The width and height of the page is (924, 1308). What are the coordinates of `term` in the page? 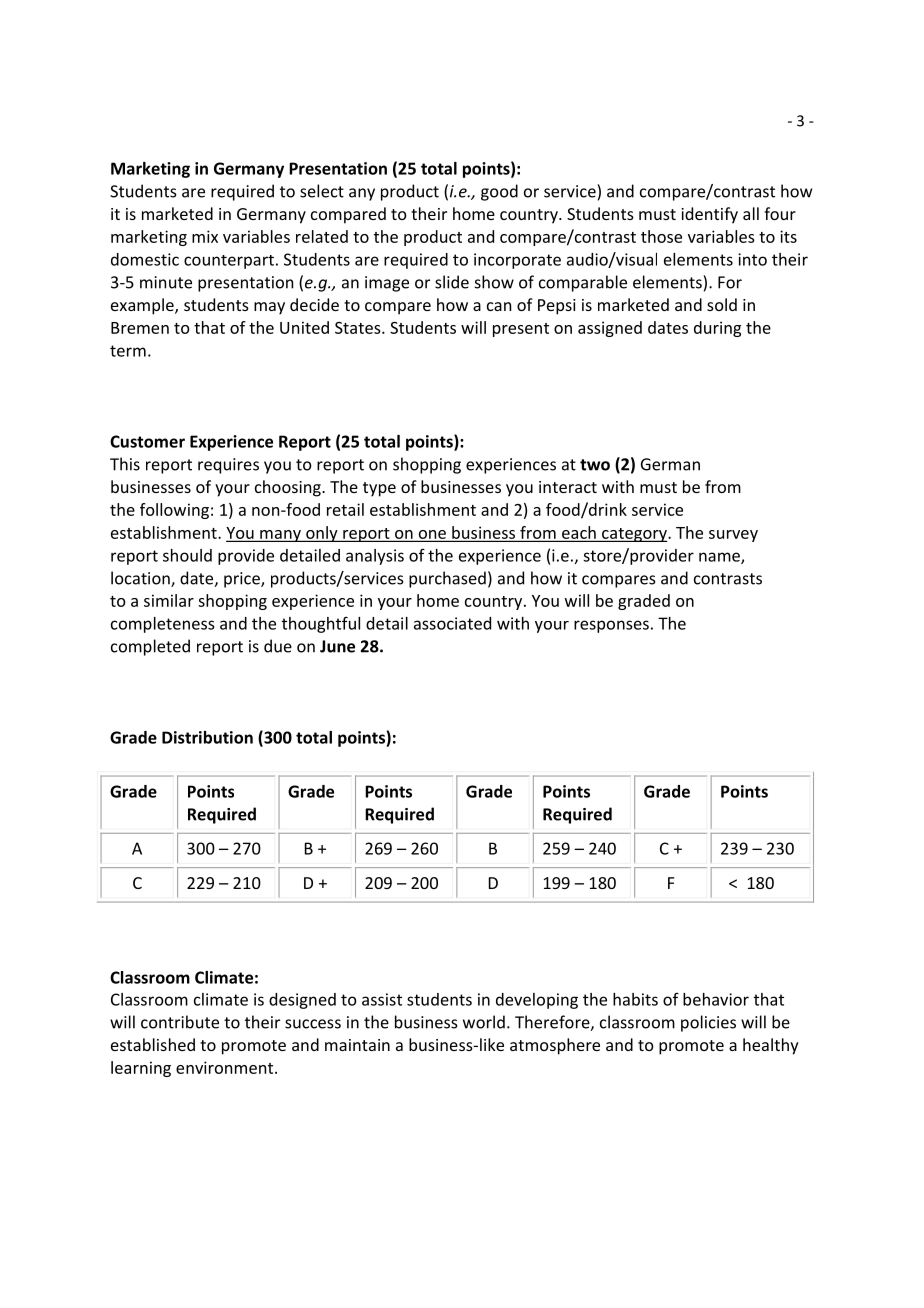 It's located at (128, 351).
